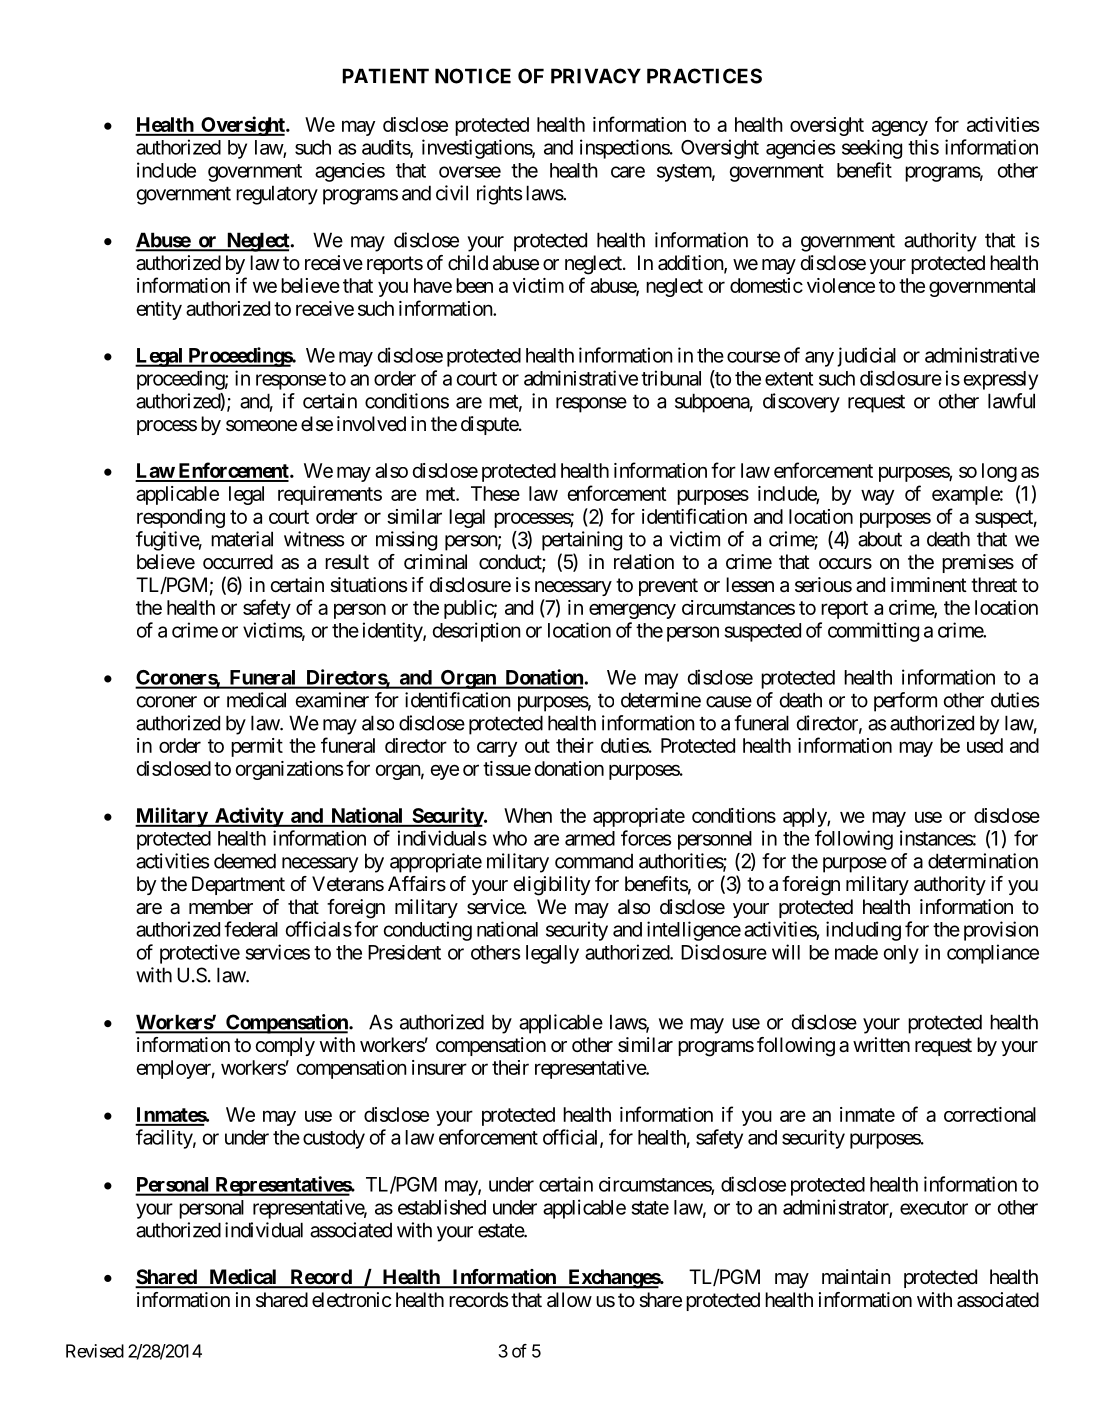  I want to click on eligibility, so click(552, 886).
